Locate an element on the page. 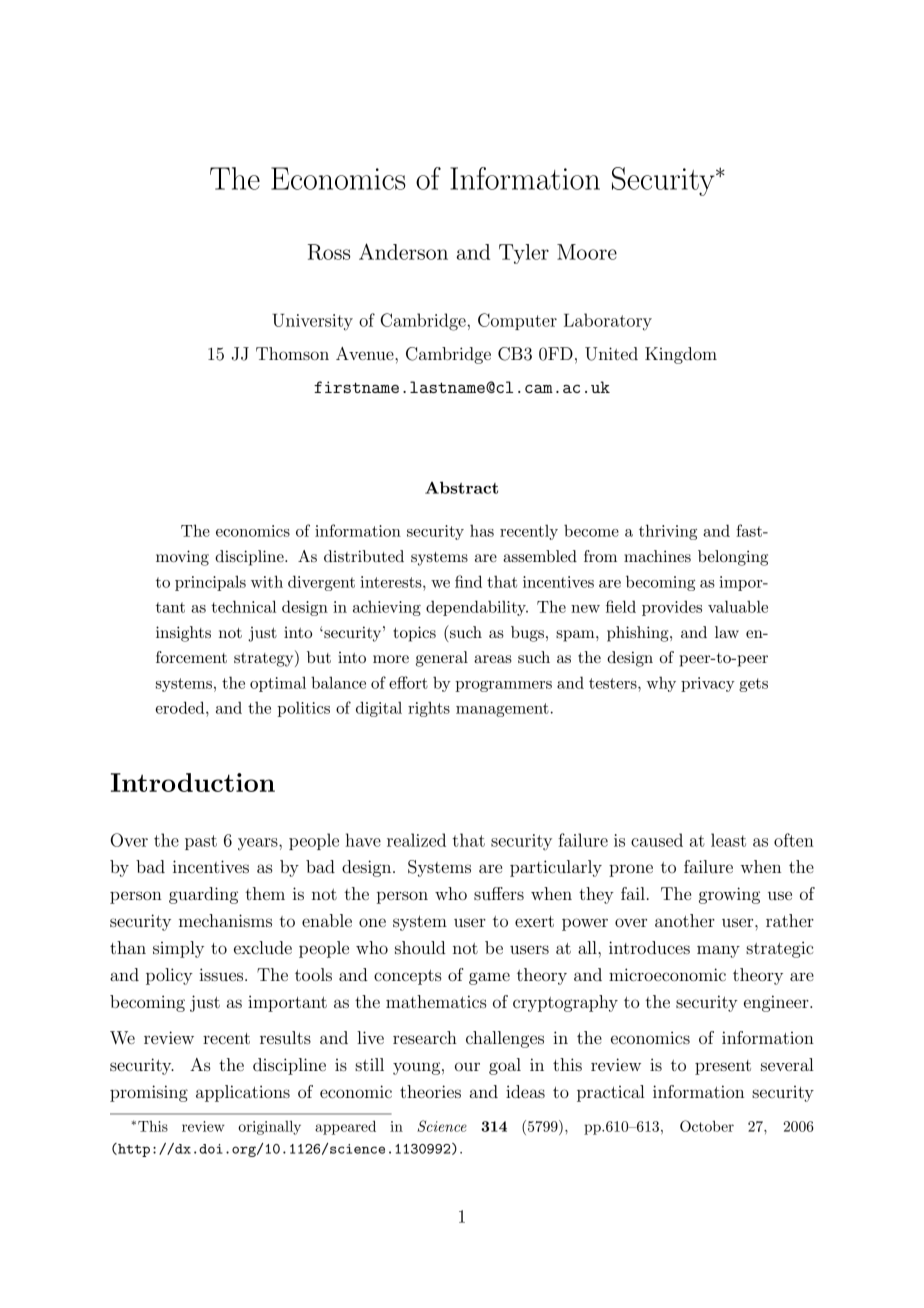  October is located at coordinates (707, 1126).
